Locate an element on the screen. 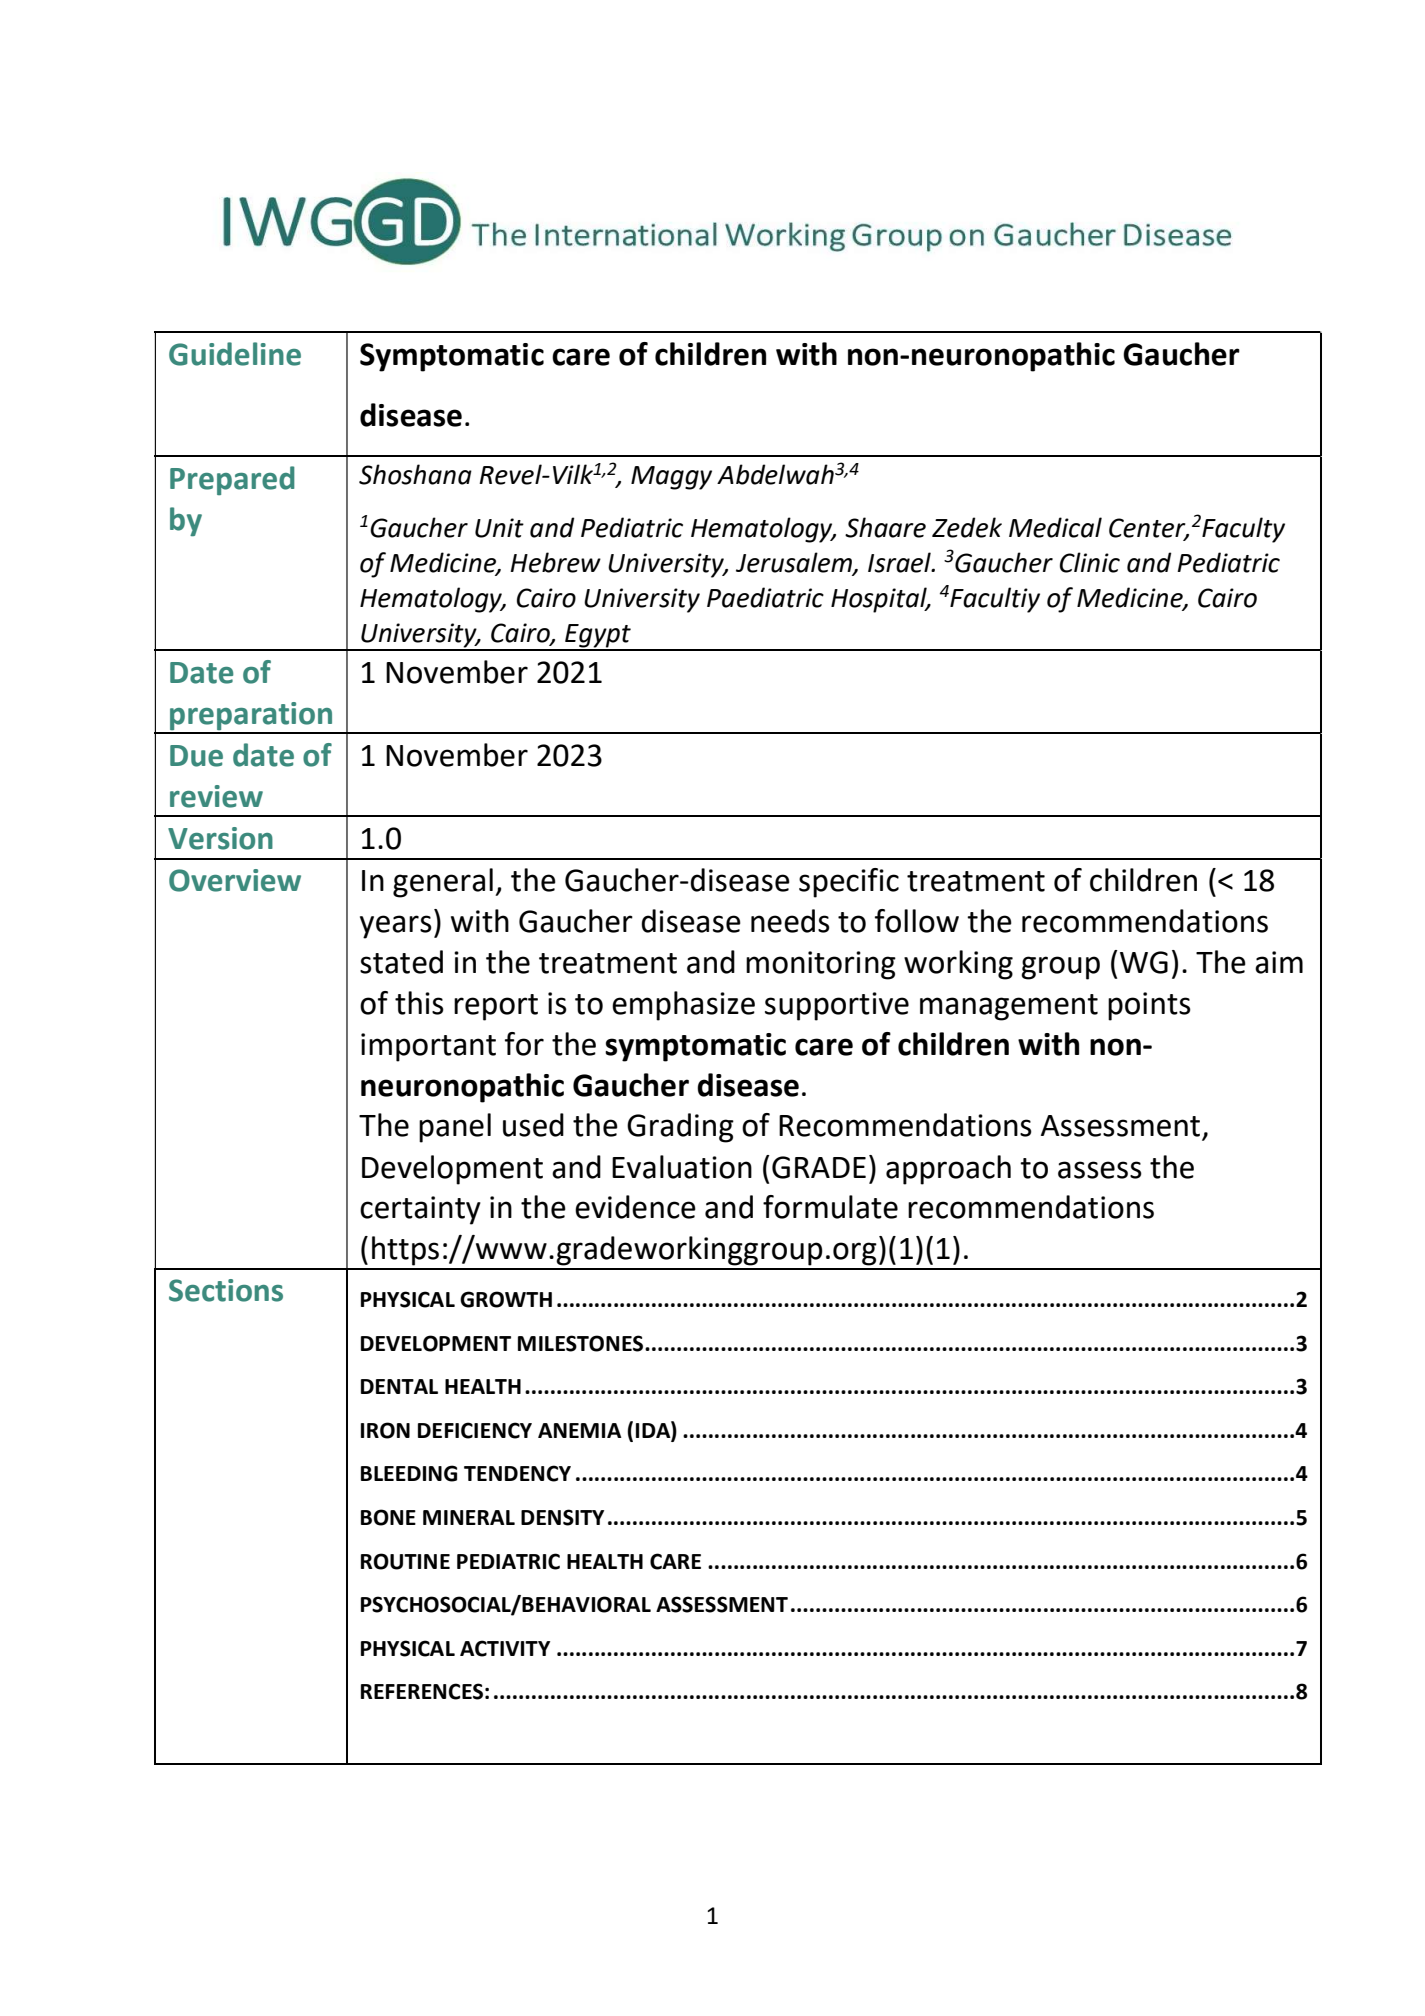 Image resolution: width=1425 pixels, height=2016 pixels. Israel is located at coordinates (900, 562).
